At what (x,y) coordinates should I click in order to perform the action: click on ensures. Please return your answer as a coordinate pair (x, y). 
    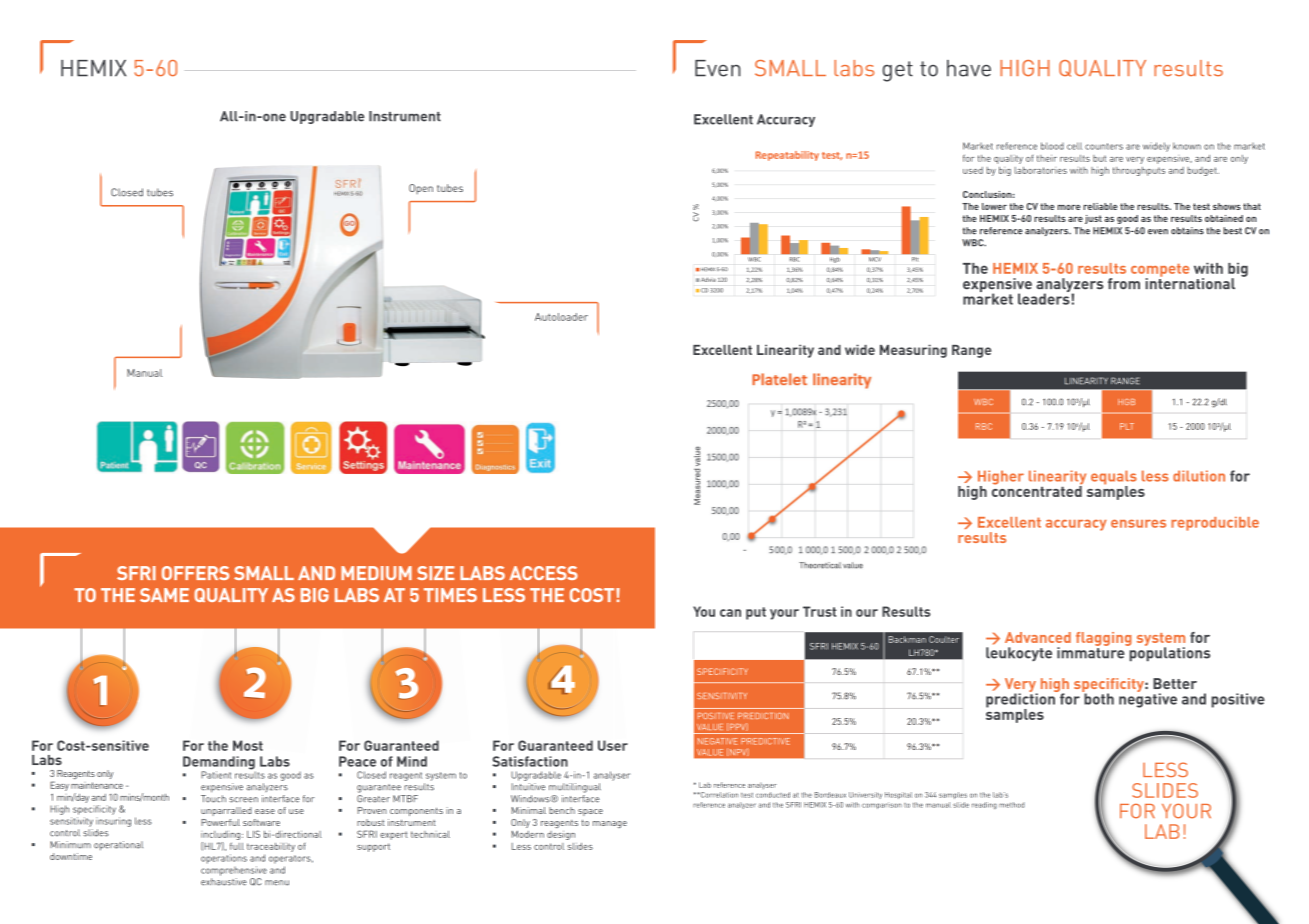
    Looking at the image, I should click on (1138, 523).
